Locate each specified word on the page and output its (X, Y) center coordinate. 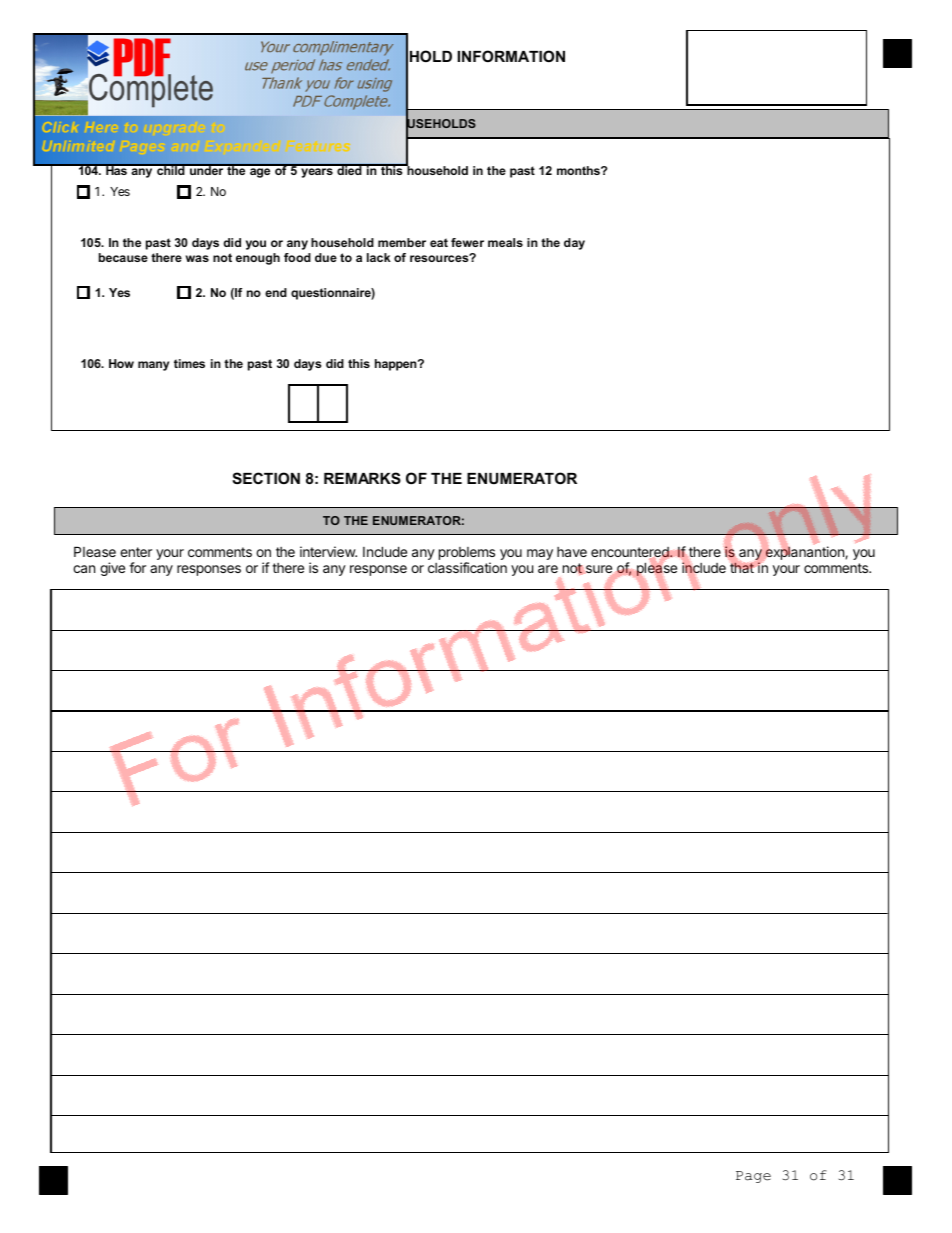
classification (467, 567)
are (548, 569)
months (579, 170)
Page (753, 1177)
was (197, 258)
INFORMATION (511, 56)
